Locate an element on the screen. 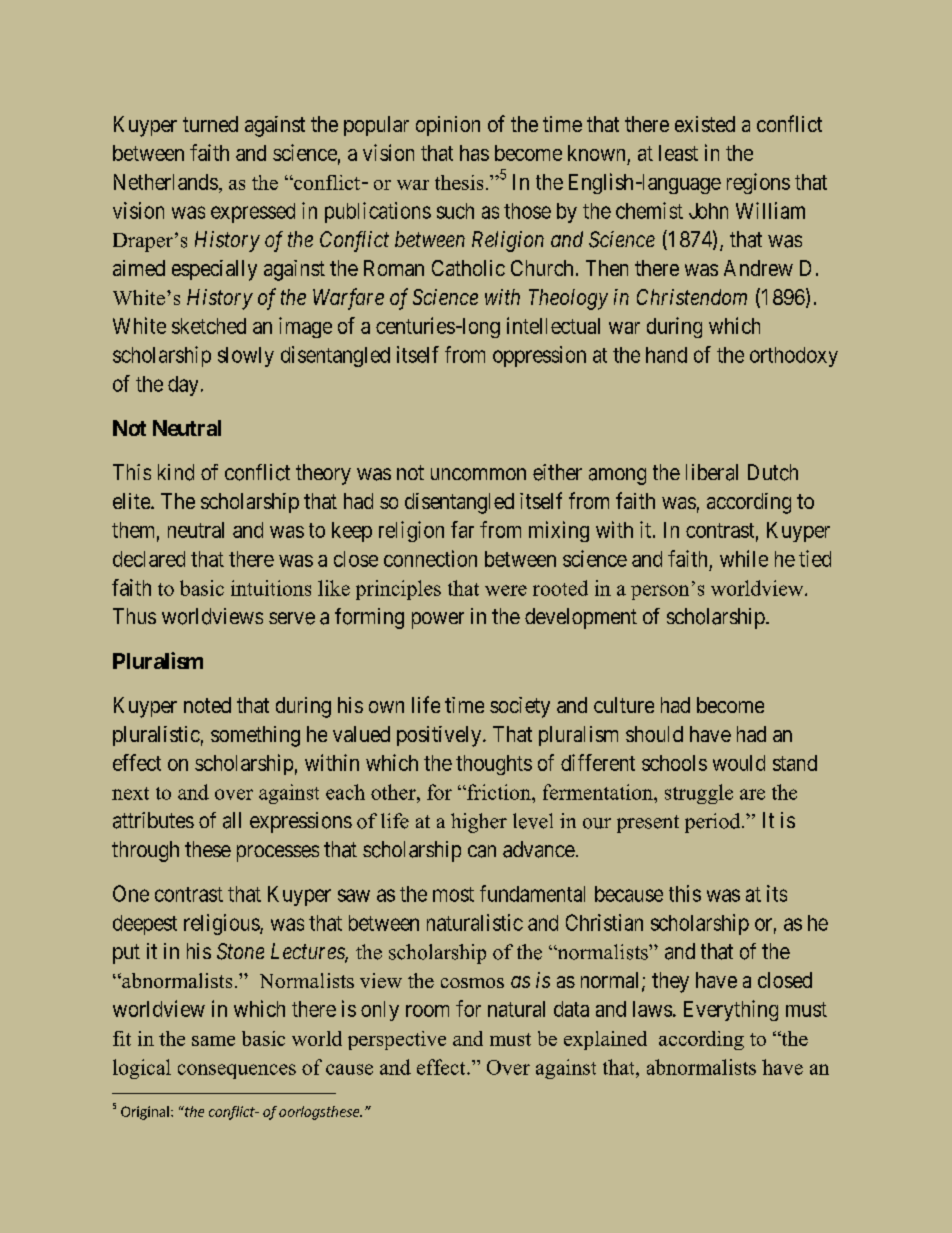 The width and height of the screenshot is (952, 1233). orthodoxy is located at coordinates (794, 357).
